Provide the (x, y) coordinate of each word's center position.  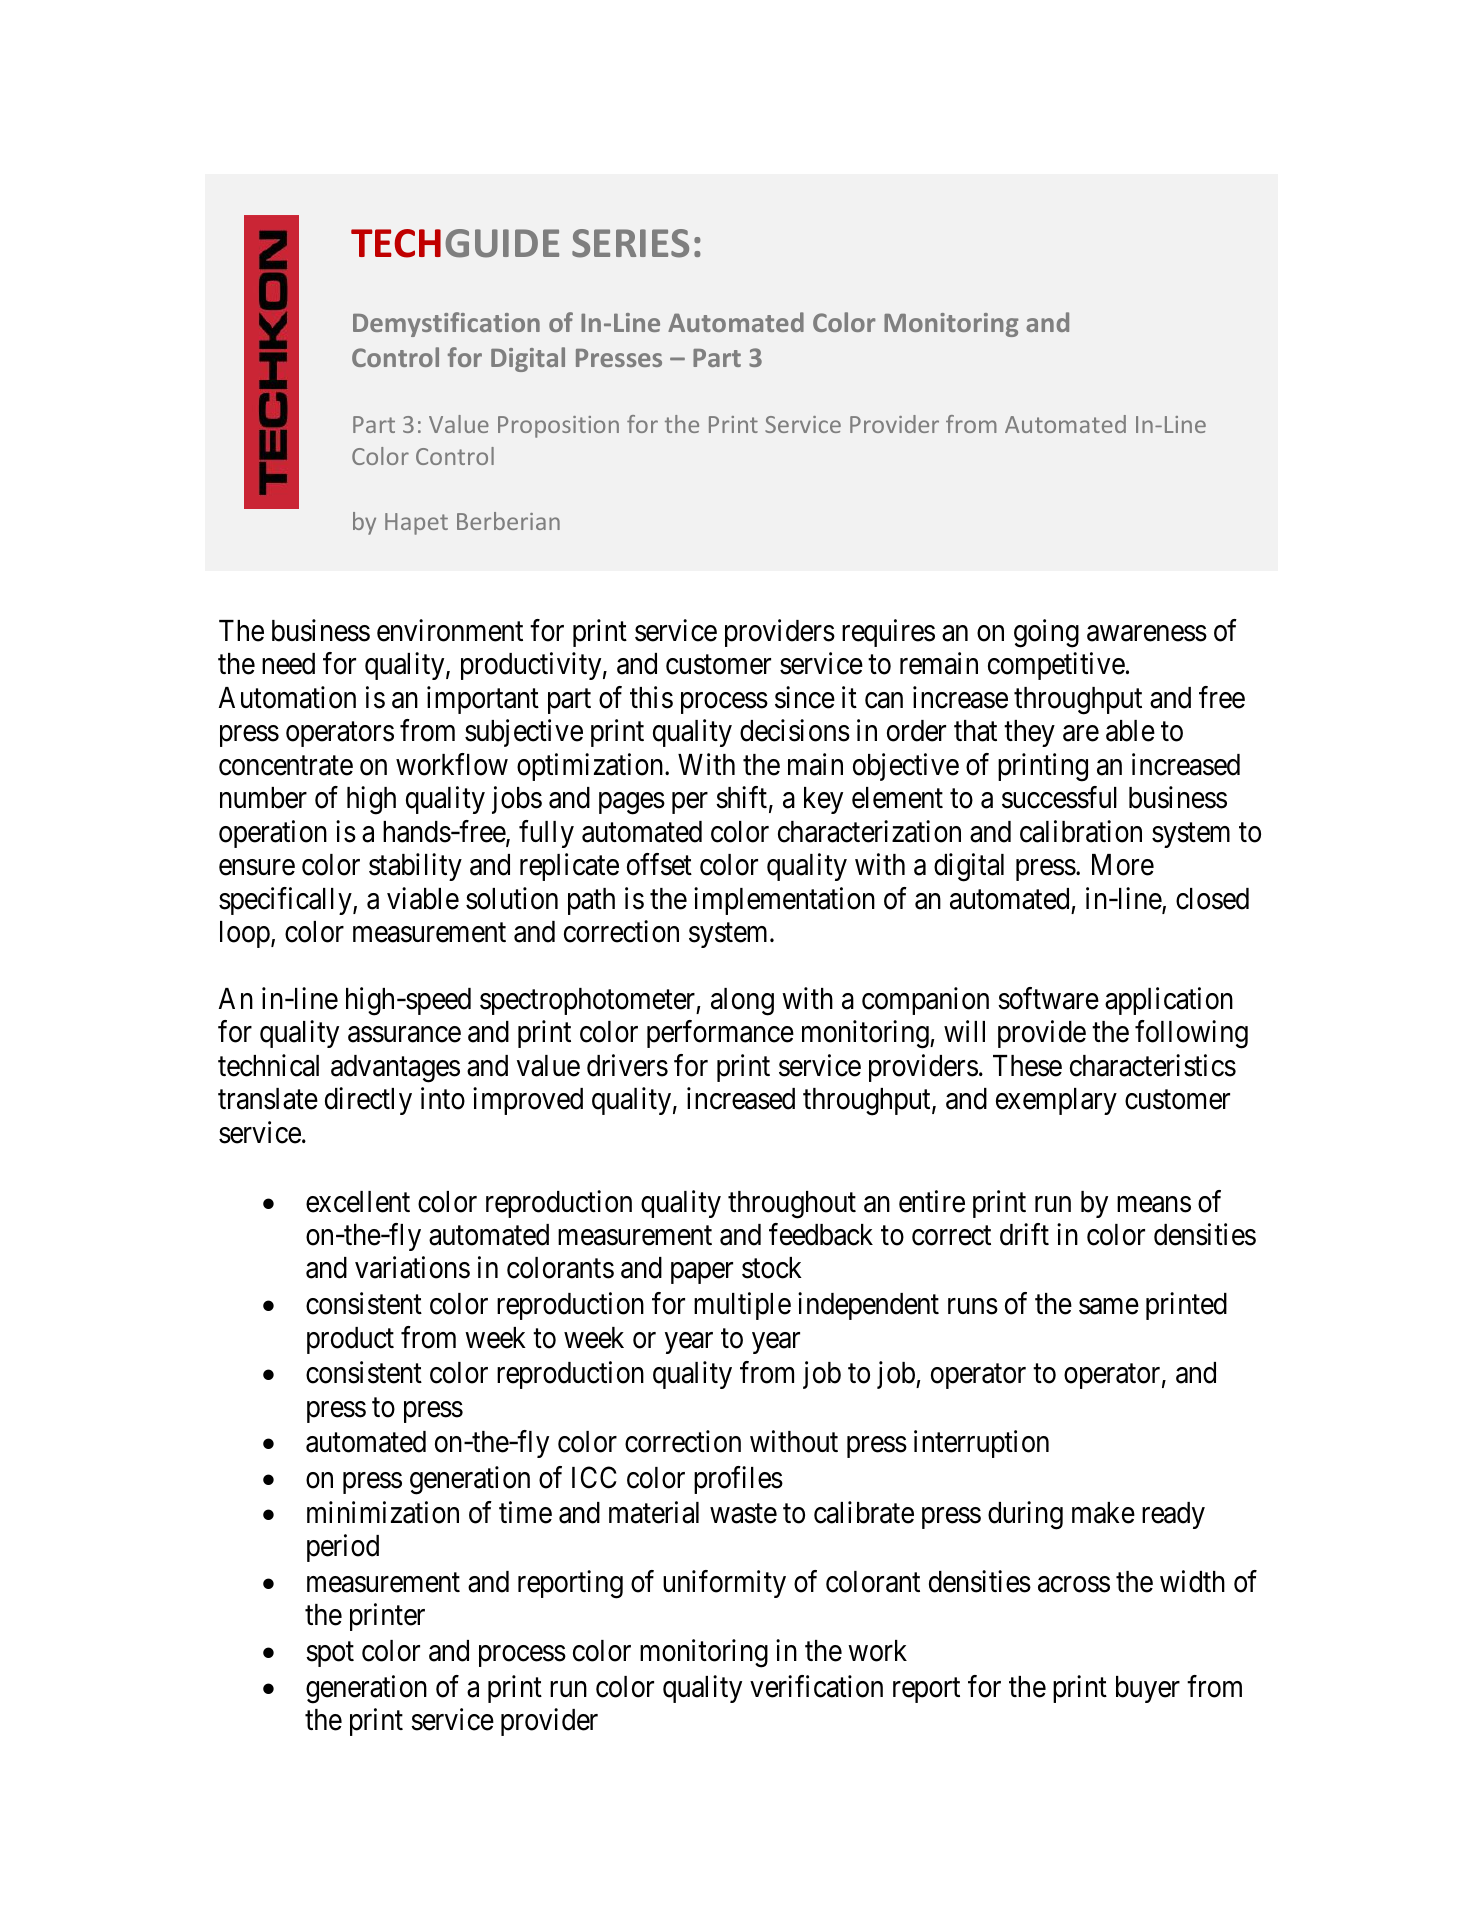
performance (720, 1034)
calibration (1081, 831)
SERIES (630, 243)
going (1046, 633)
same (1109, 1307)
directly (368, 1101)
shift (741, 797)
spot (330, 1654)
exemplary (1056, 1101)
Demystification (446, 324)
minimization (383, 1512)
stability (415, 867)
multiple (742, 1306)
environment (450, 630)
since (805, 697)
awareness (1147, 634)
